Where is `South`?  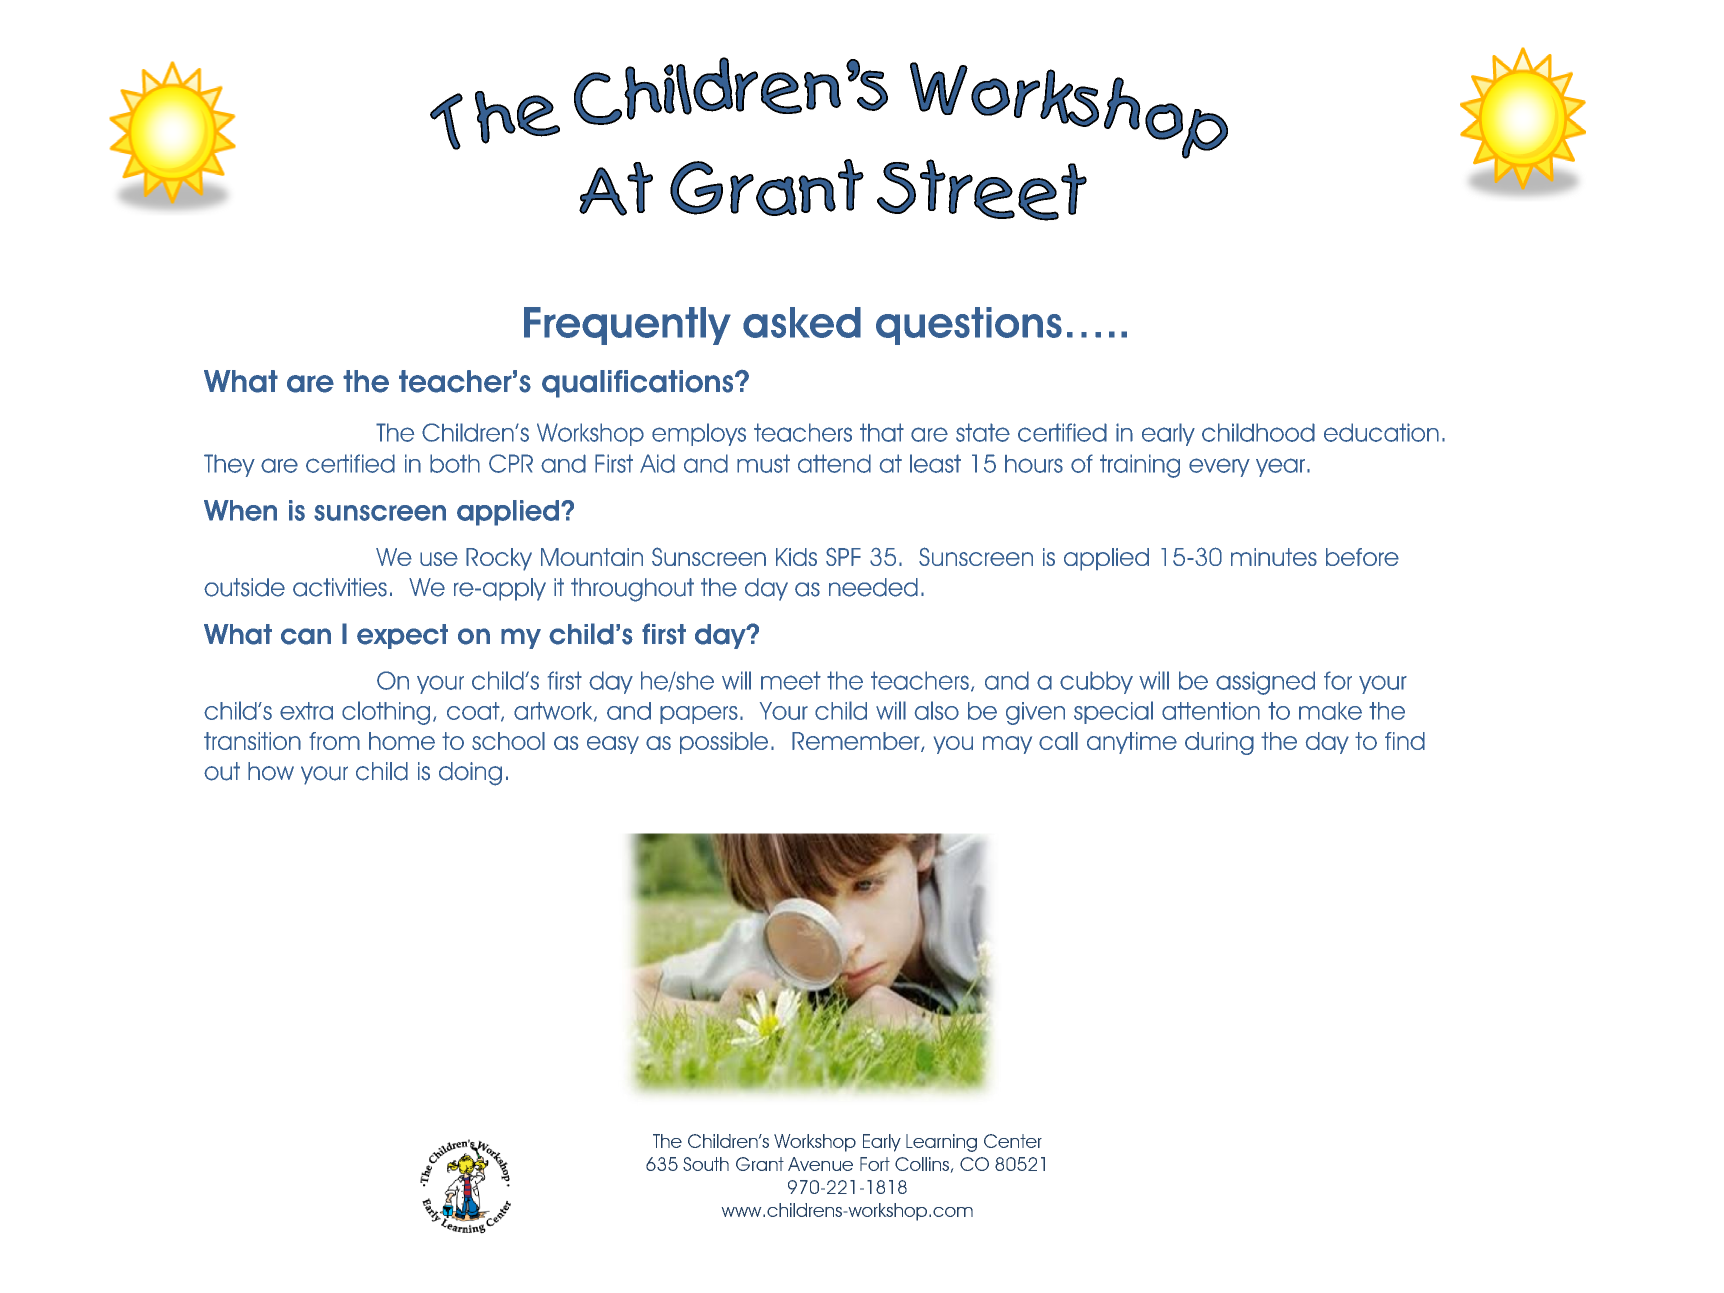 South is located at coordinates (706, 1164).
